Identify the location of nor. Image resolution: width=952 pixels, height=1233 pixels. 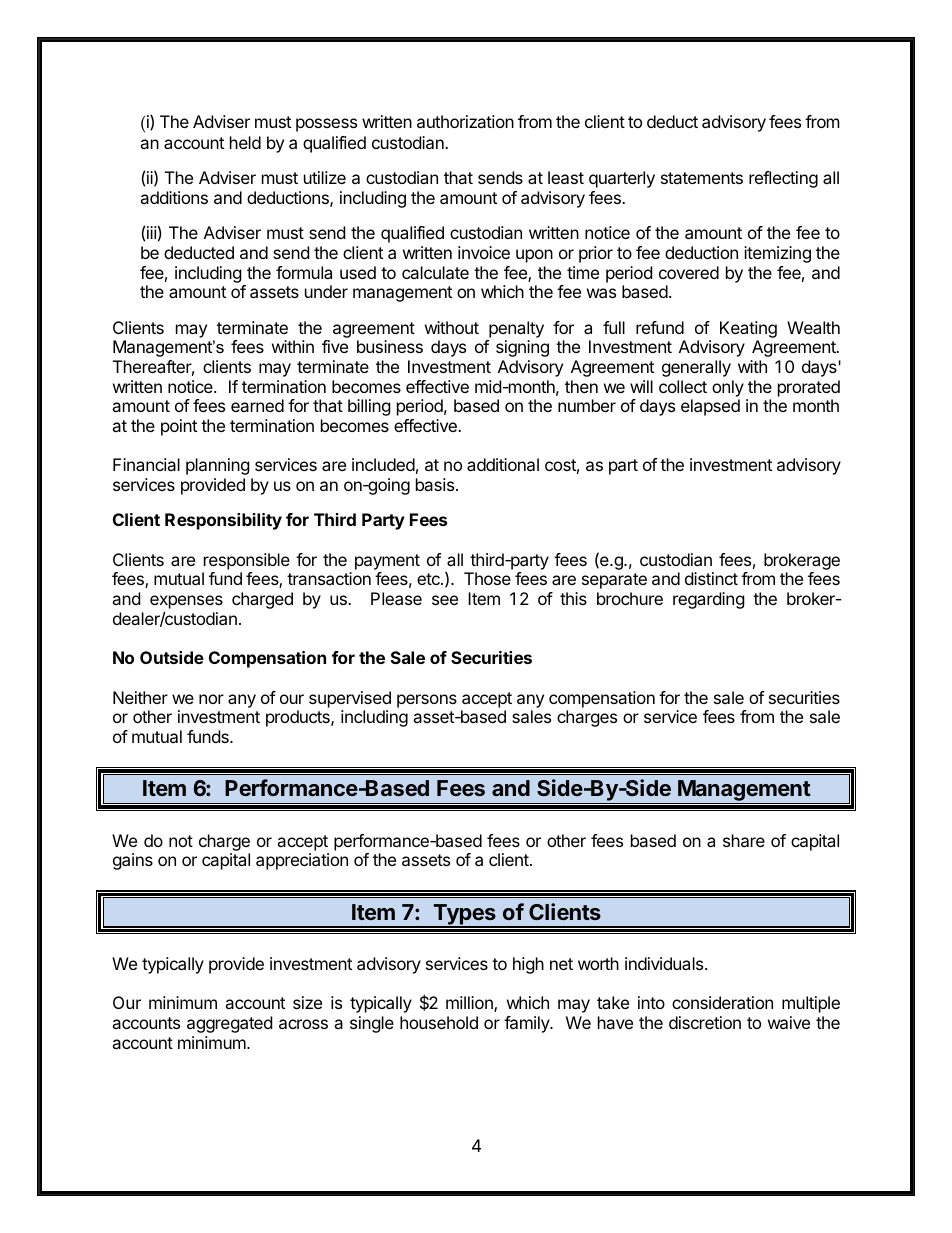
(211, 699).
